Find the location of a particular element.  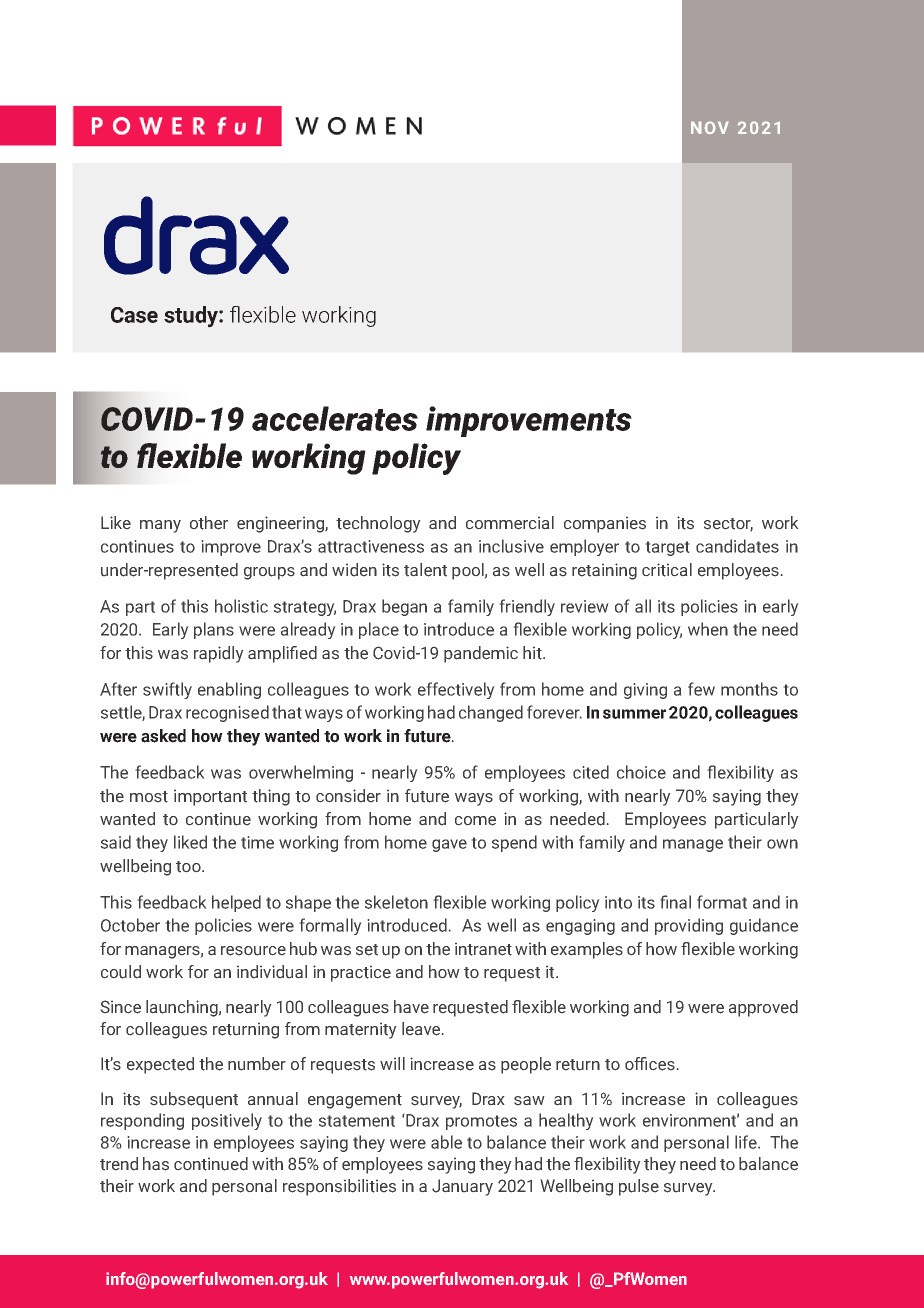

Case is located at coordinates (134, 315).
